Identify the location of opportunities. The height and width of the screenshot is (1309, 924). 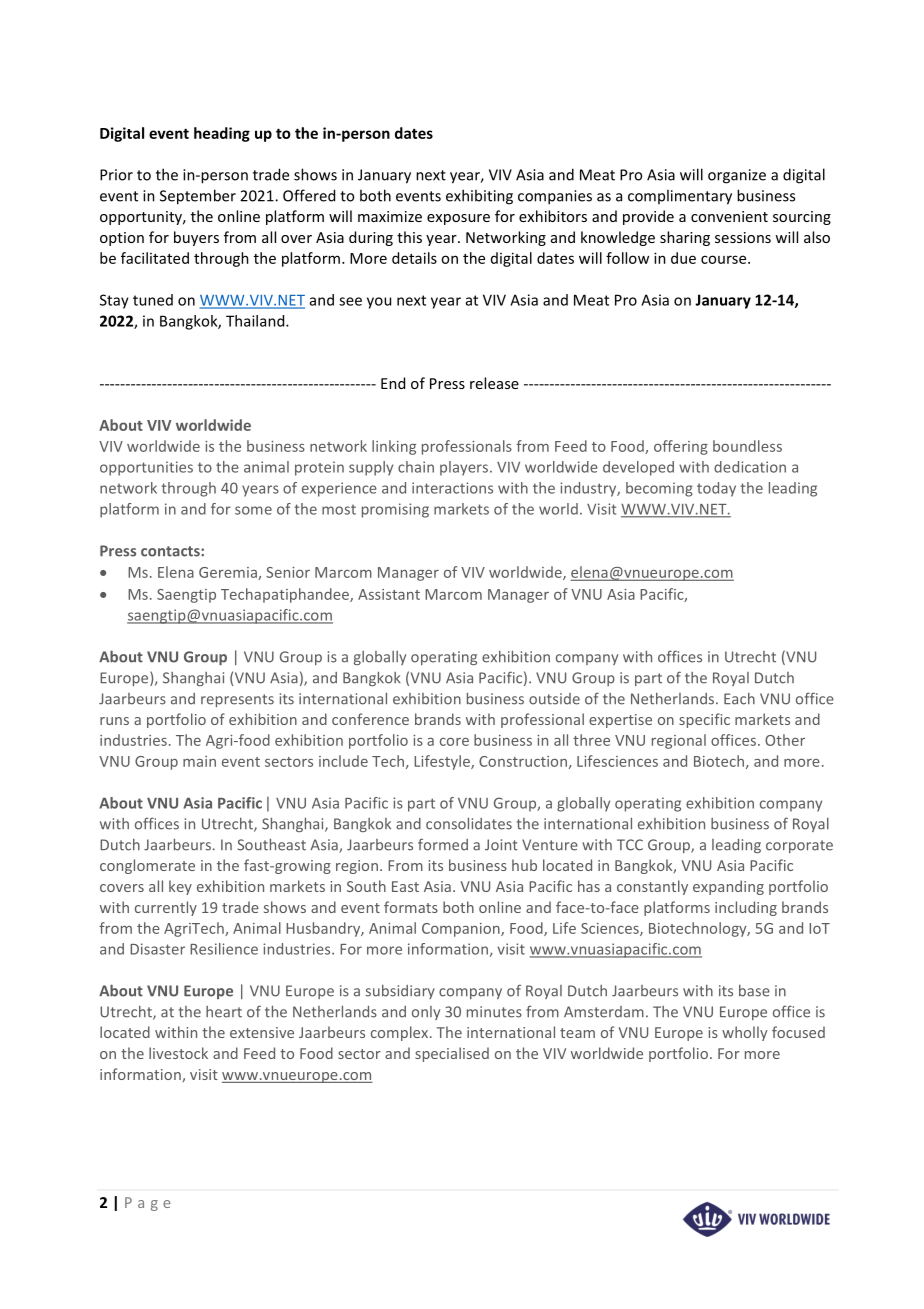
(146, 468).
